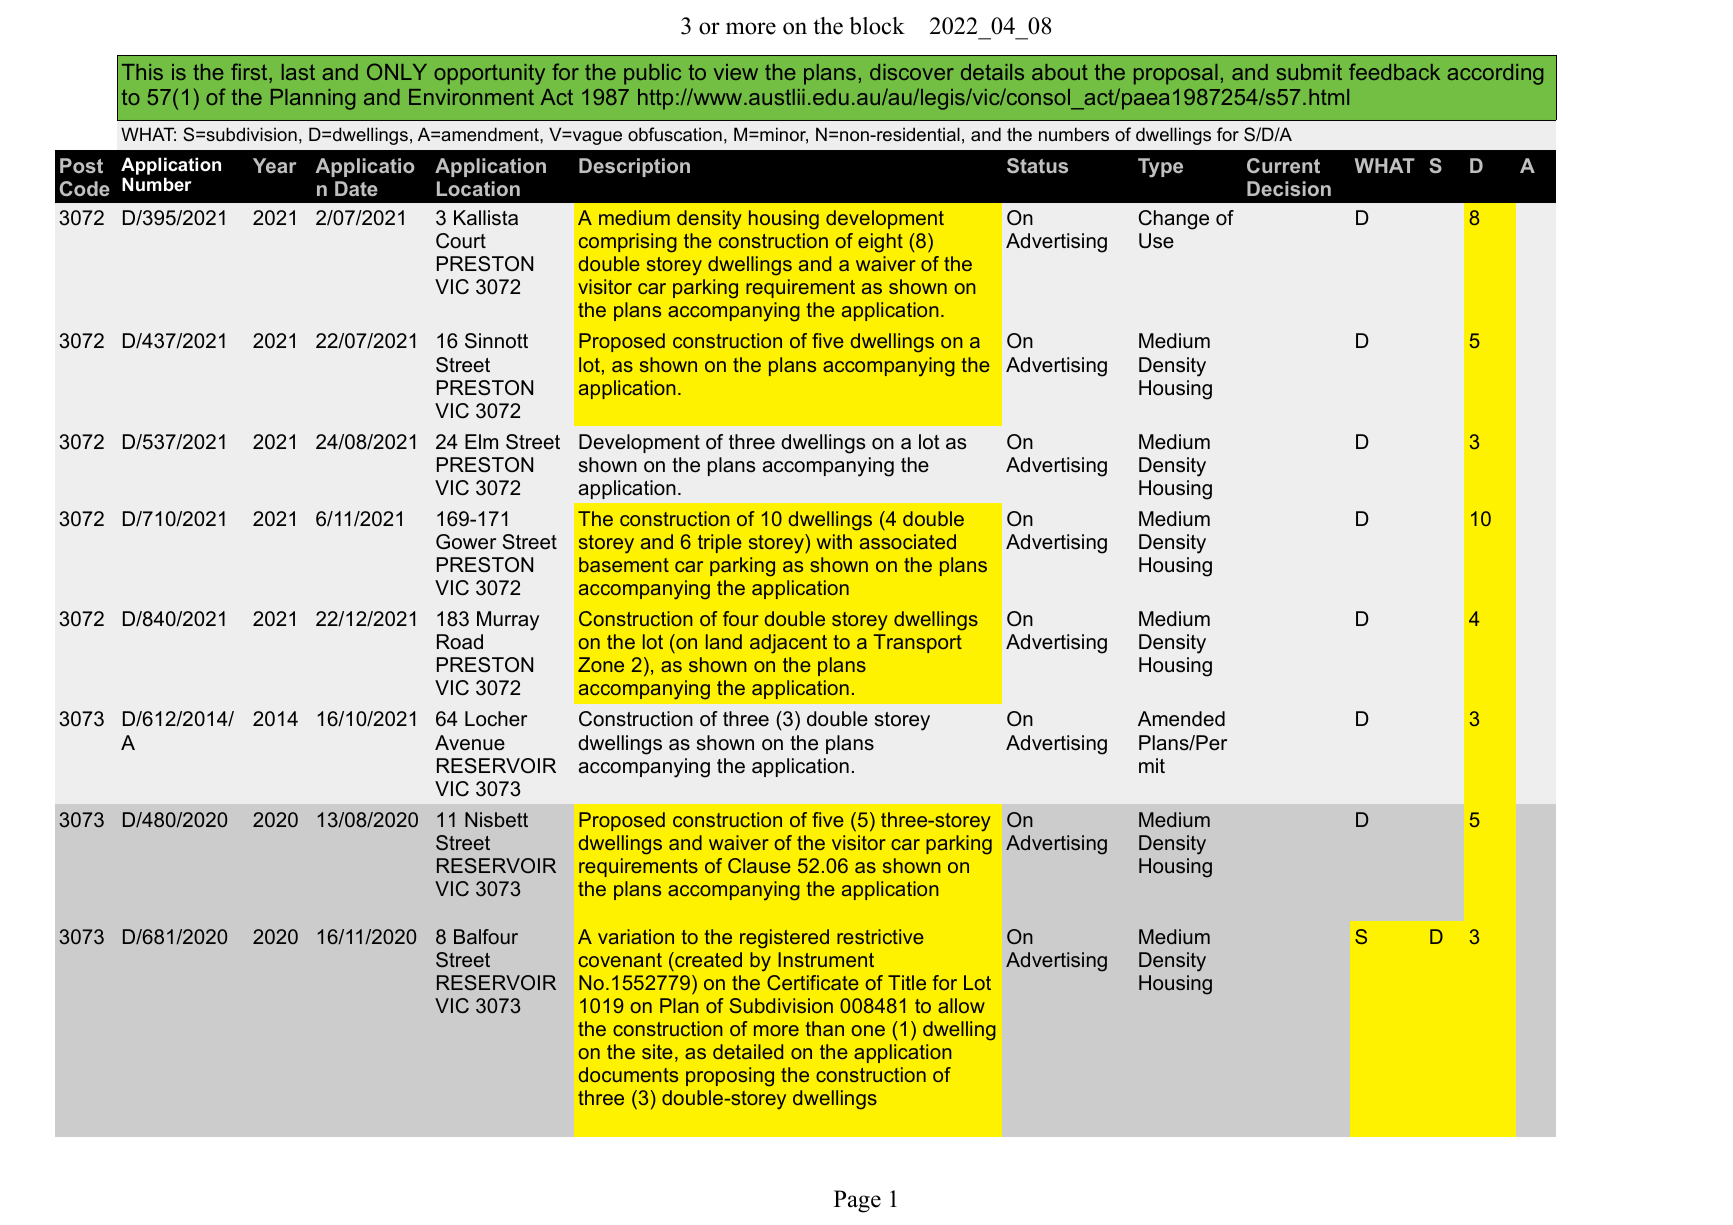 The height and width of the image is (1225, 1733). Describe the element at coordinates (788, 643) in the image. I see `adjacent` at that location.
